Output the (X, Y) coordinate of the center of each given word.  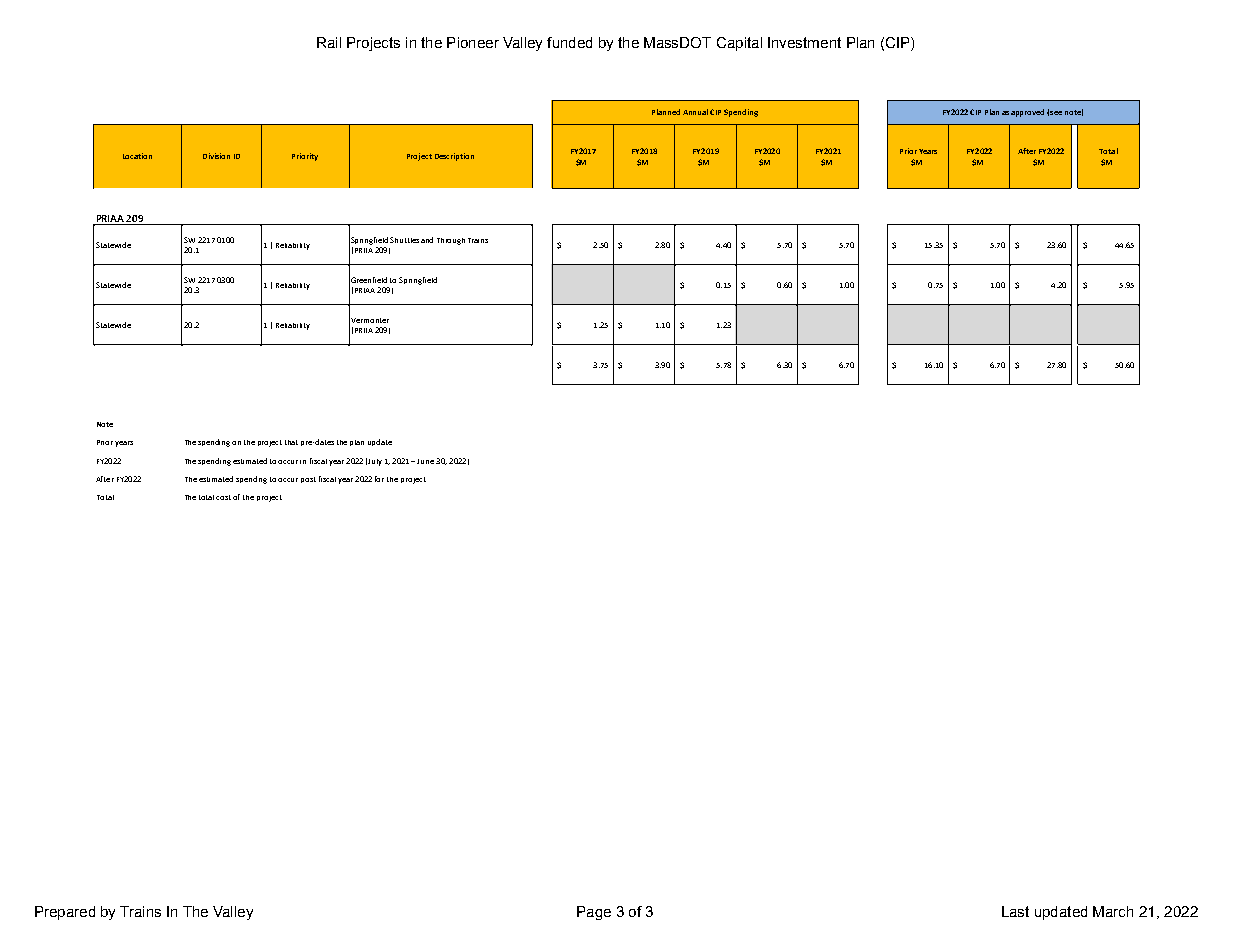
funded (569, 42)
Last (1015, 911)
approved (1027, 113)
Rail (329, 42)
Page (594, 913)
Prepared (65, 913)
